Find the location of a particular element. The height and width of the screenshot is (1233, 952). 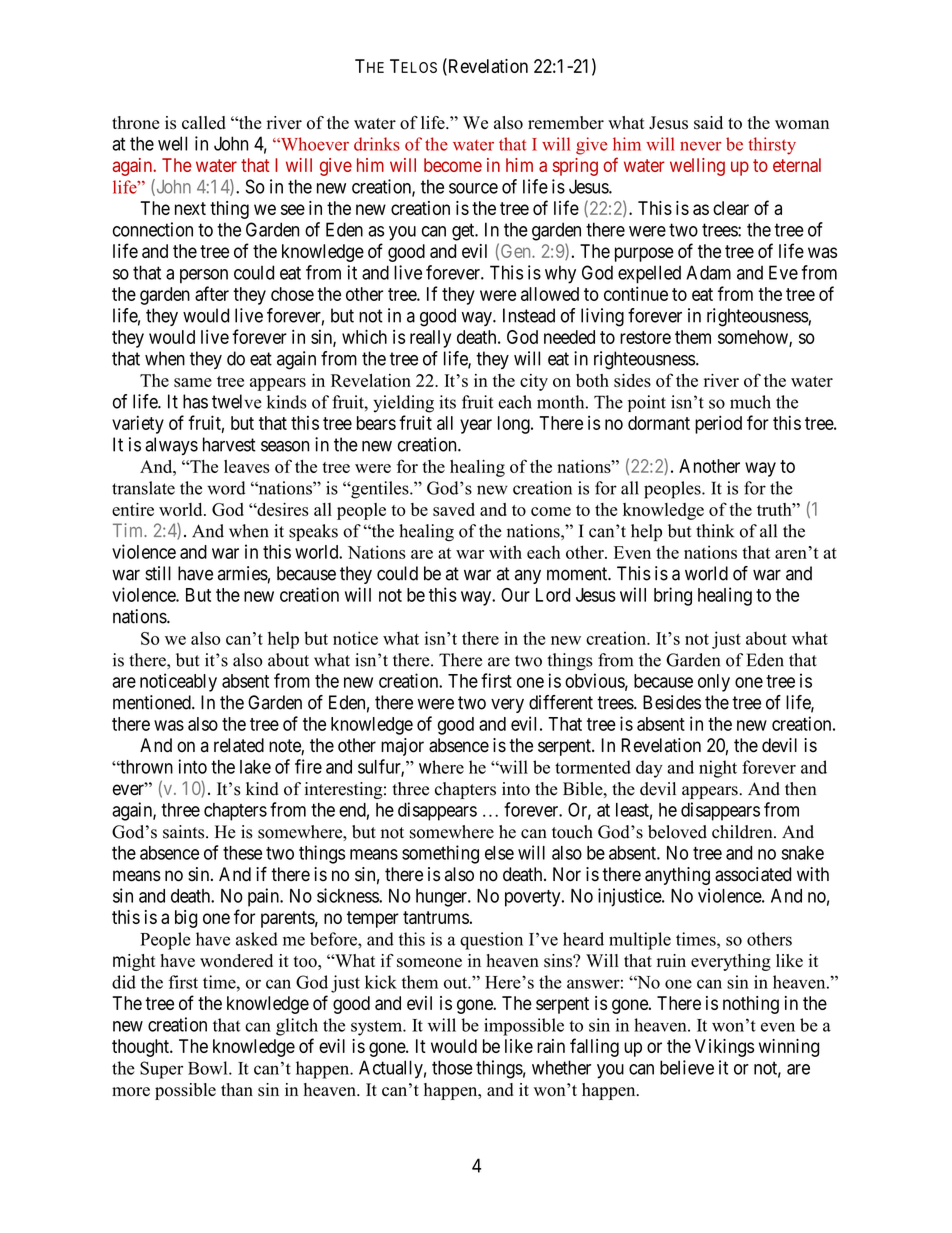

bring is located at coordinates (673, 596).
